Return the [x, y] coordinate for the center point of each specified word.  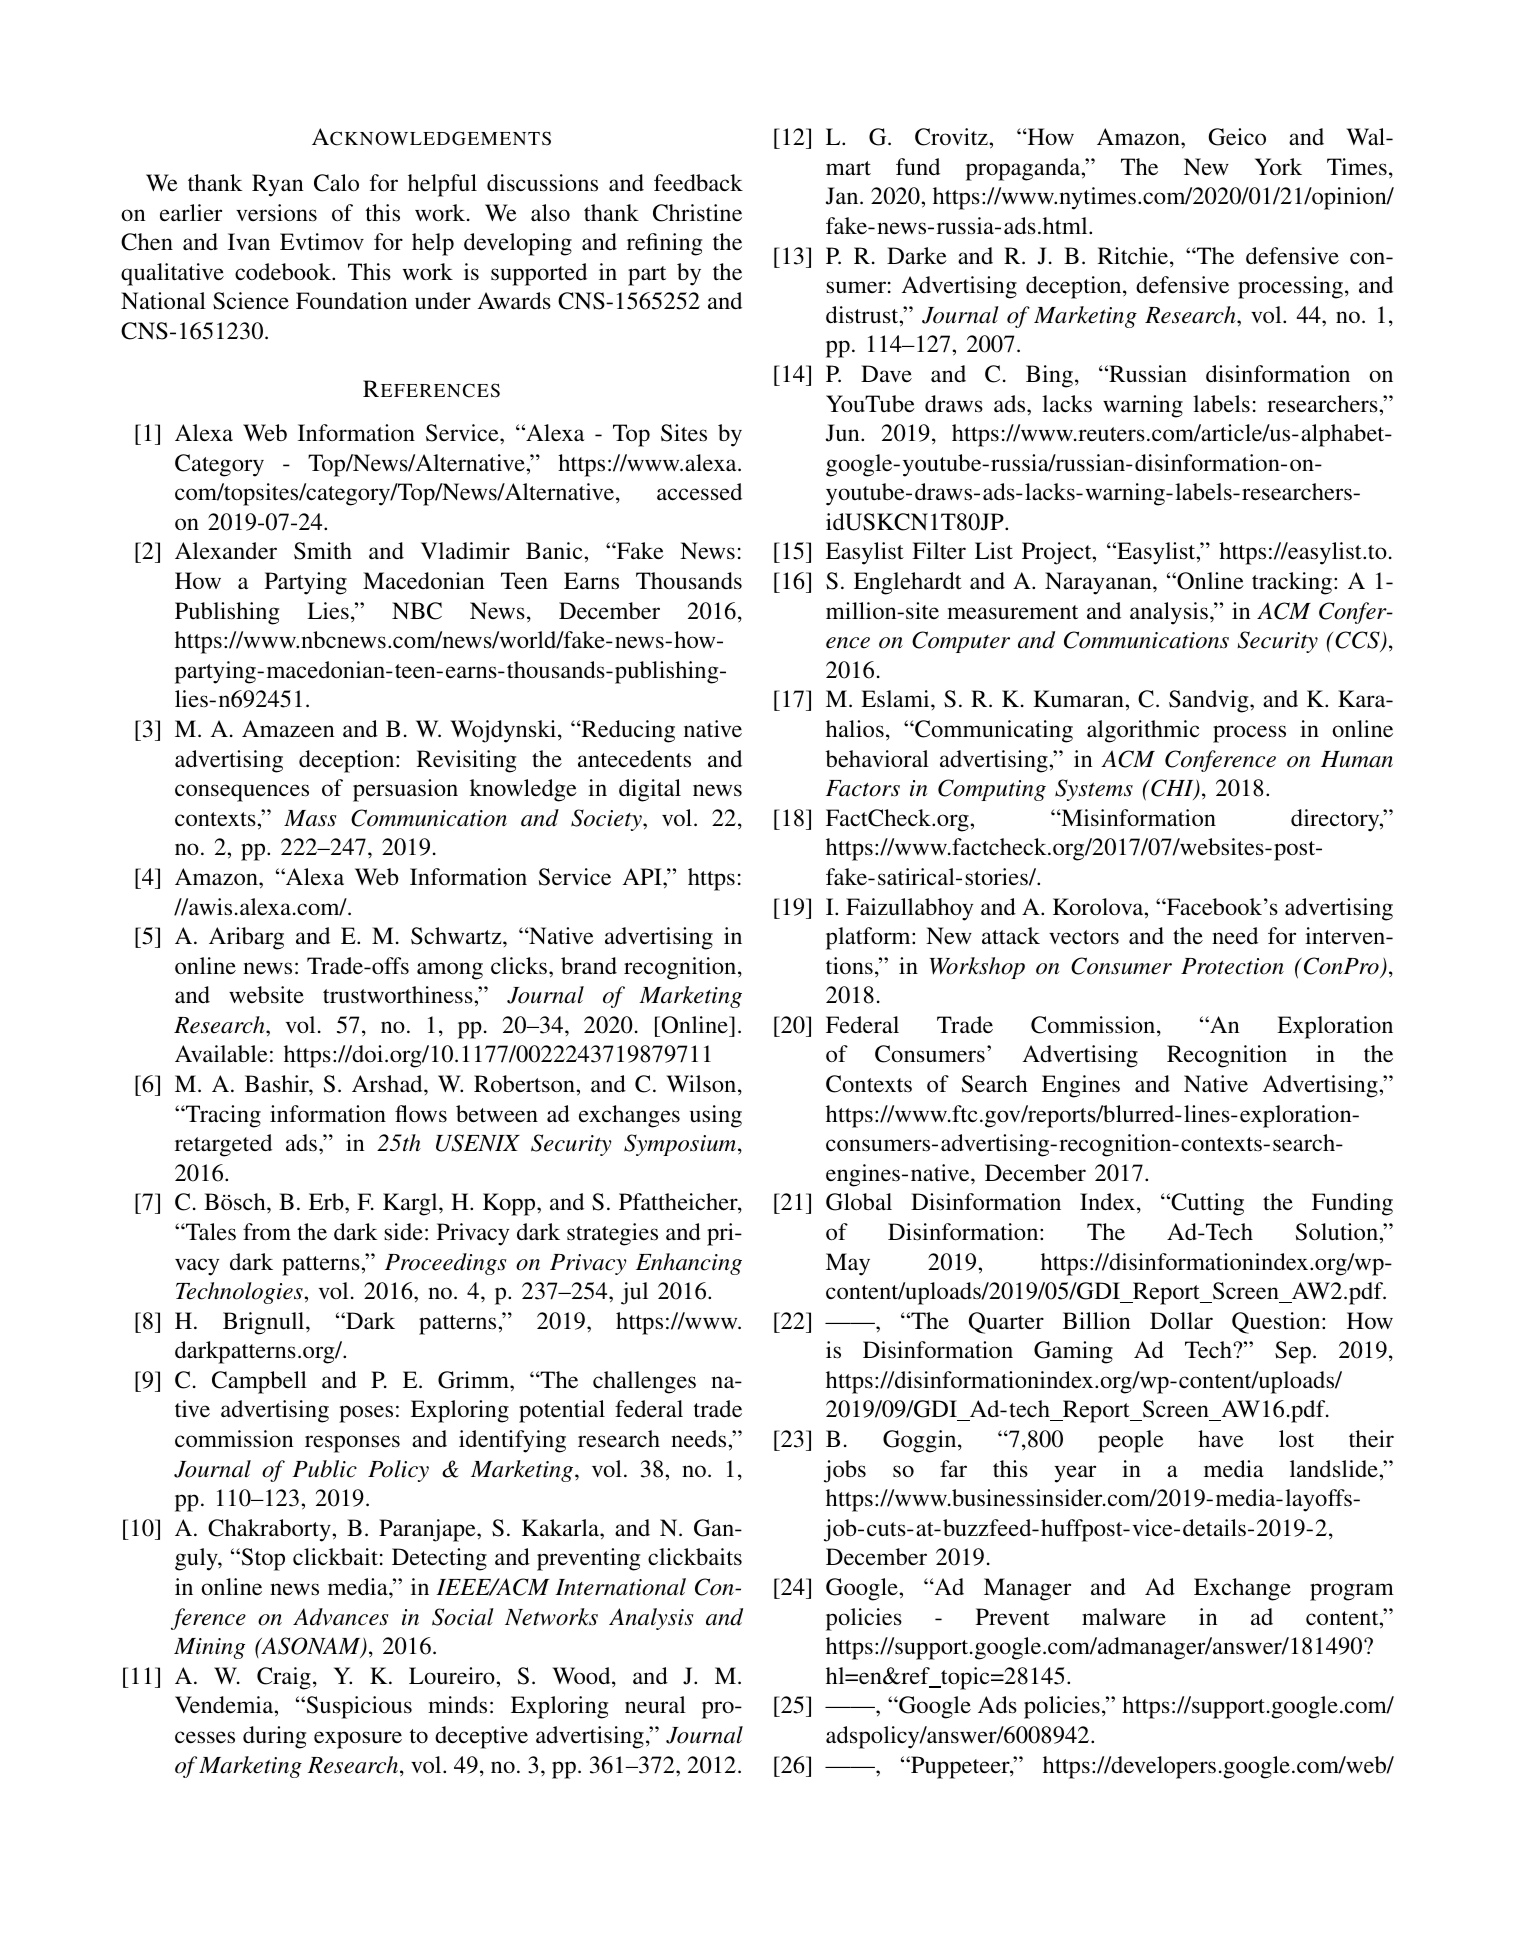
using [716, 1116]
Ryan [278, 185]
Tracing [222, 1116]
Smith [323, 551]
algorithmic [1143, 731]
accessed [699, 492]
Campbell [259, 1382]
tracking [1292, 583]
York [1278, 167]
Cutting [1206, 1204]
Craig [284, 1678]
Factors [863, 788]
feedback [698, 183]
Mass [310, 818]
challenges [644, 1382]
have [1221, 1439]
